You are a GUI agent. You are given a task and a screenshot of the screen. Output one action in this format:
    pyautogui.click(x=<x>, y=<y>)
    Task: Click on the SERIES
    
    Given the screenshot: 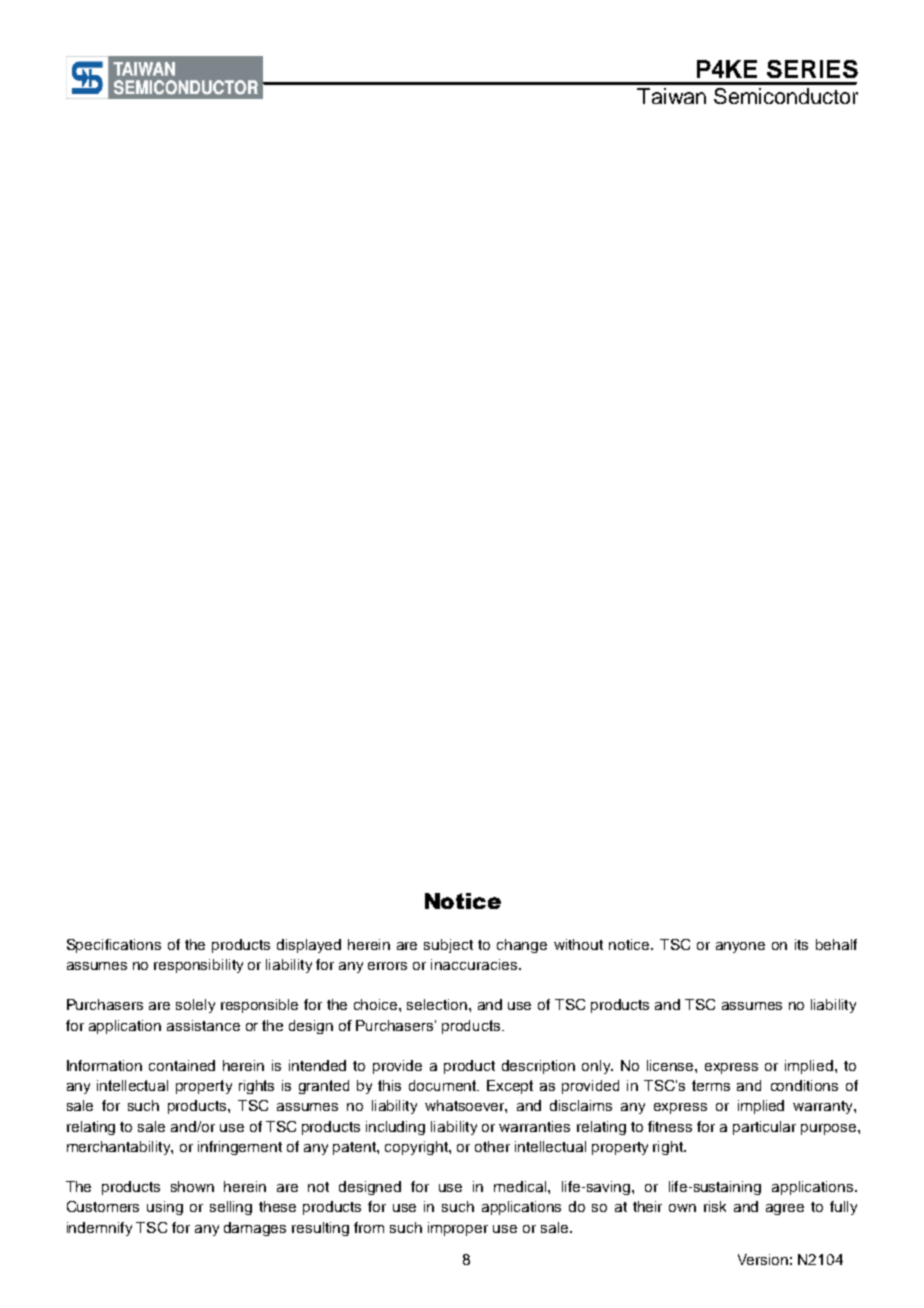 What is the action you would take?
    pyautogui.click(x=812, y=69)
